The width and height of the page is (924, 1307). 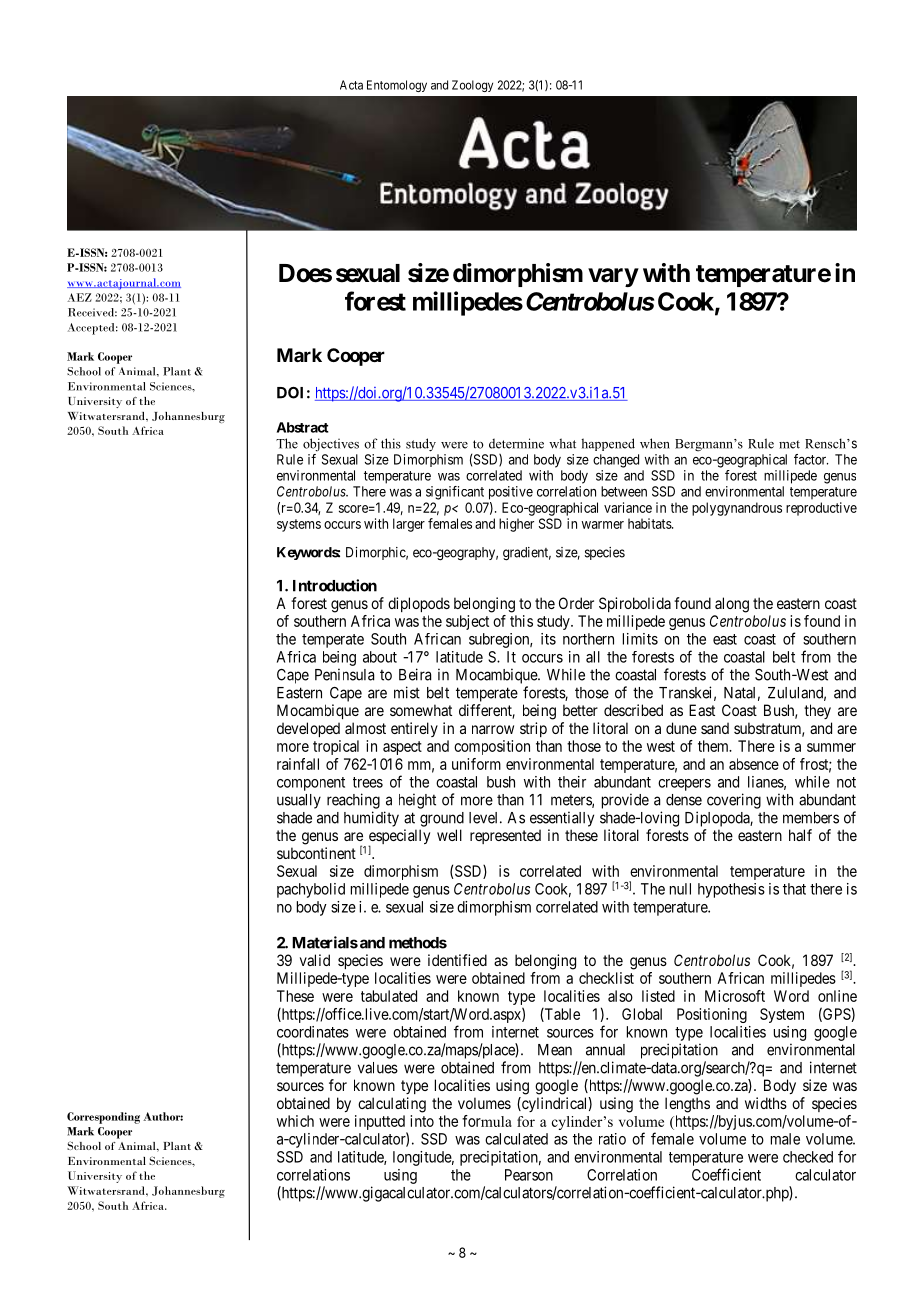 I want to click on Zoology, so click(x=472, y=86).
